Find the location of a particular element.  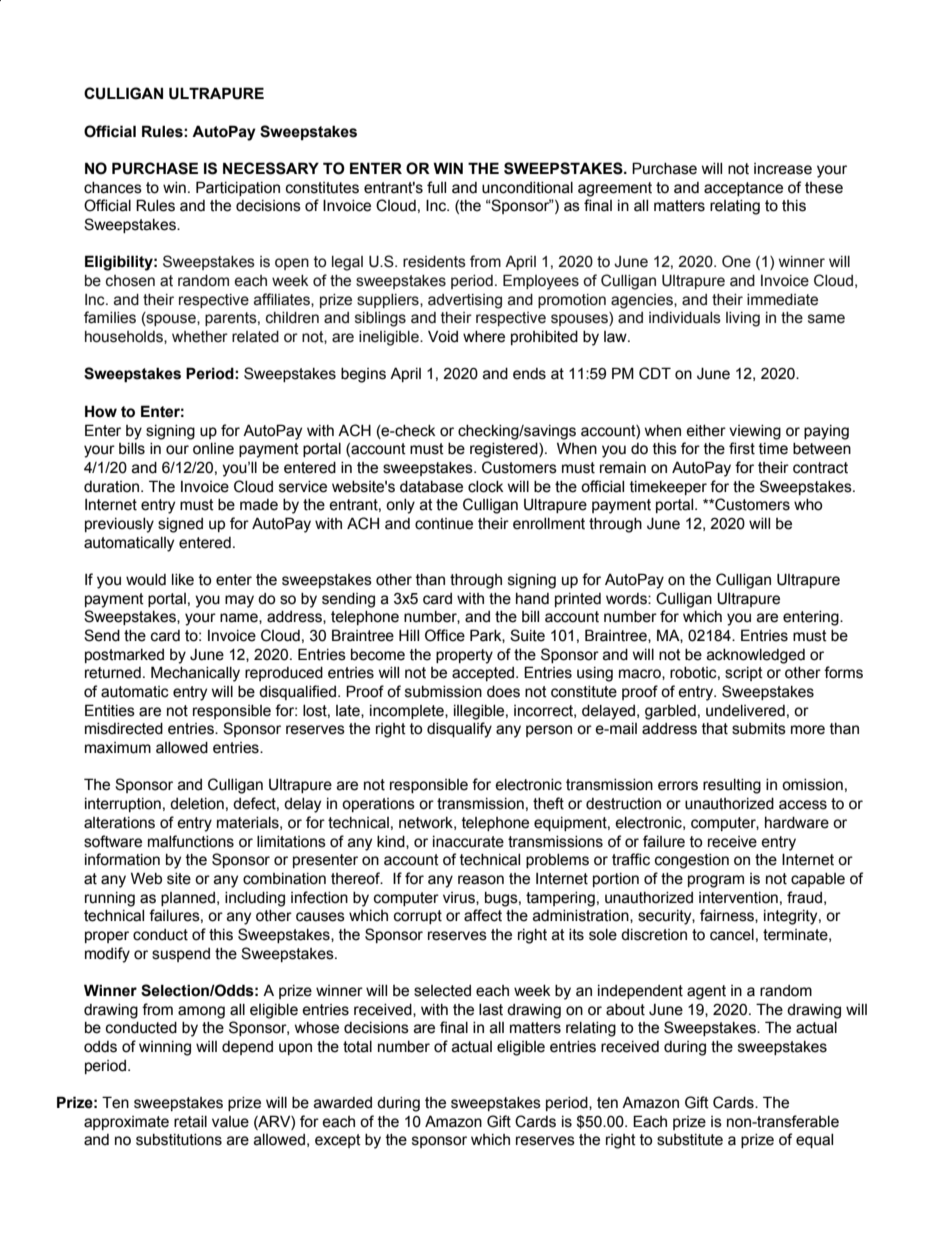

clock is located at coordinates (486, 487).
